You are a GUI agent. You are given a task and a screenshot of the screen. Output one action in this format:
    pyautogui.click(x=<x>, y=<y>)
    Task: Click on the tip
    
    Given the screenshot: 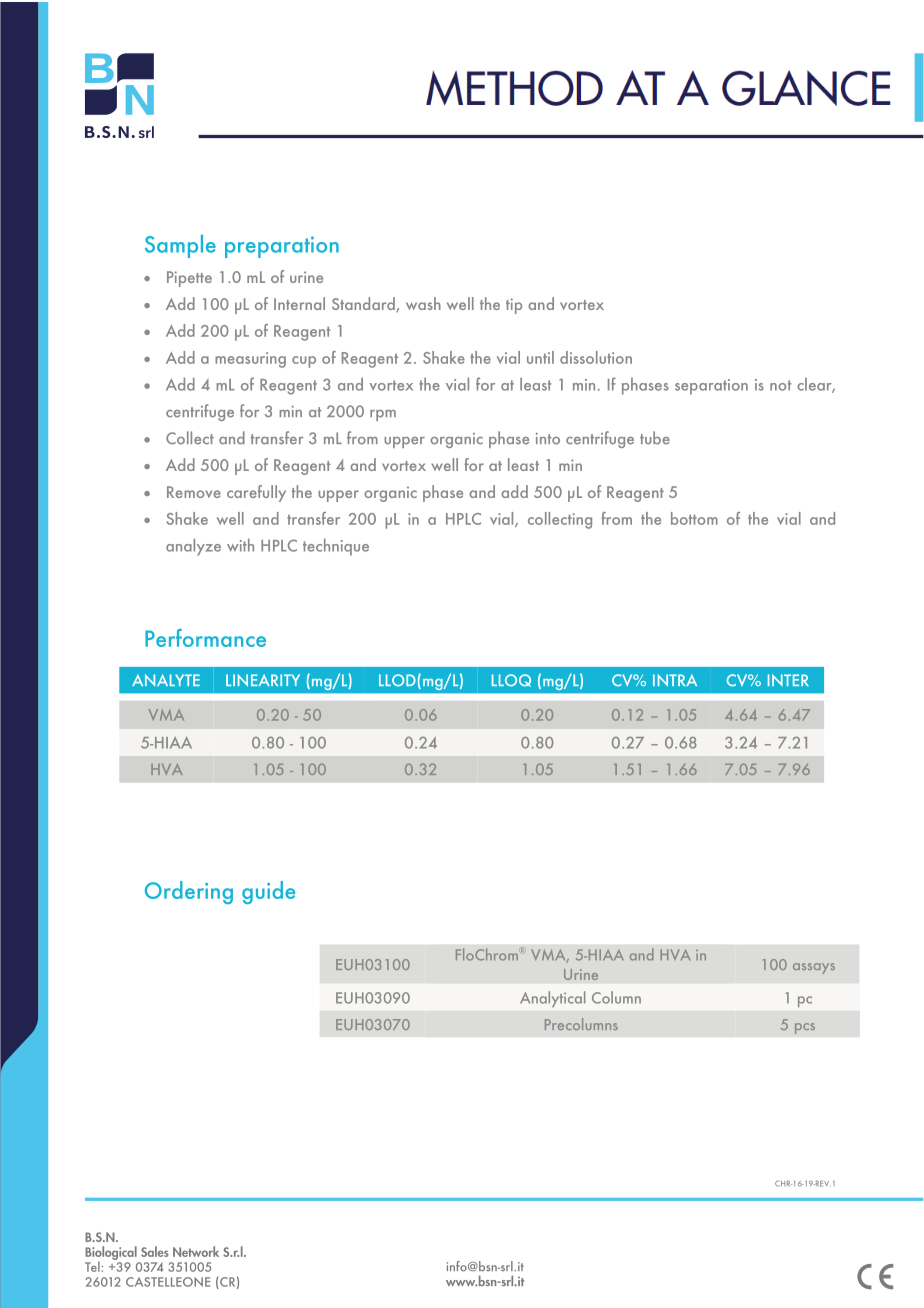 What is the action you would take?
    pyautogui.click(x=514, y=306)
